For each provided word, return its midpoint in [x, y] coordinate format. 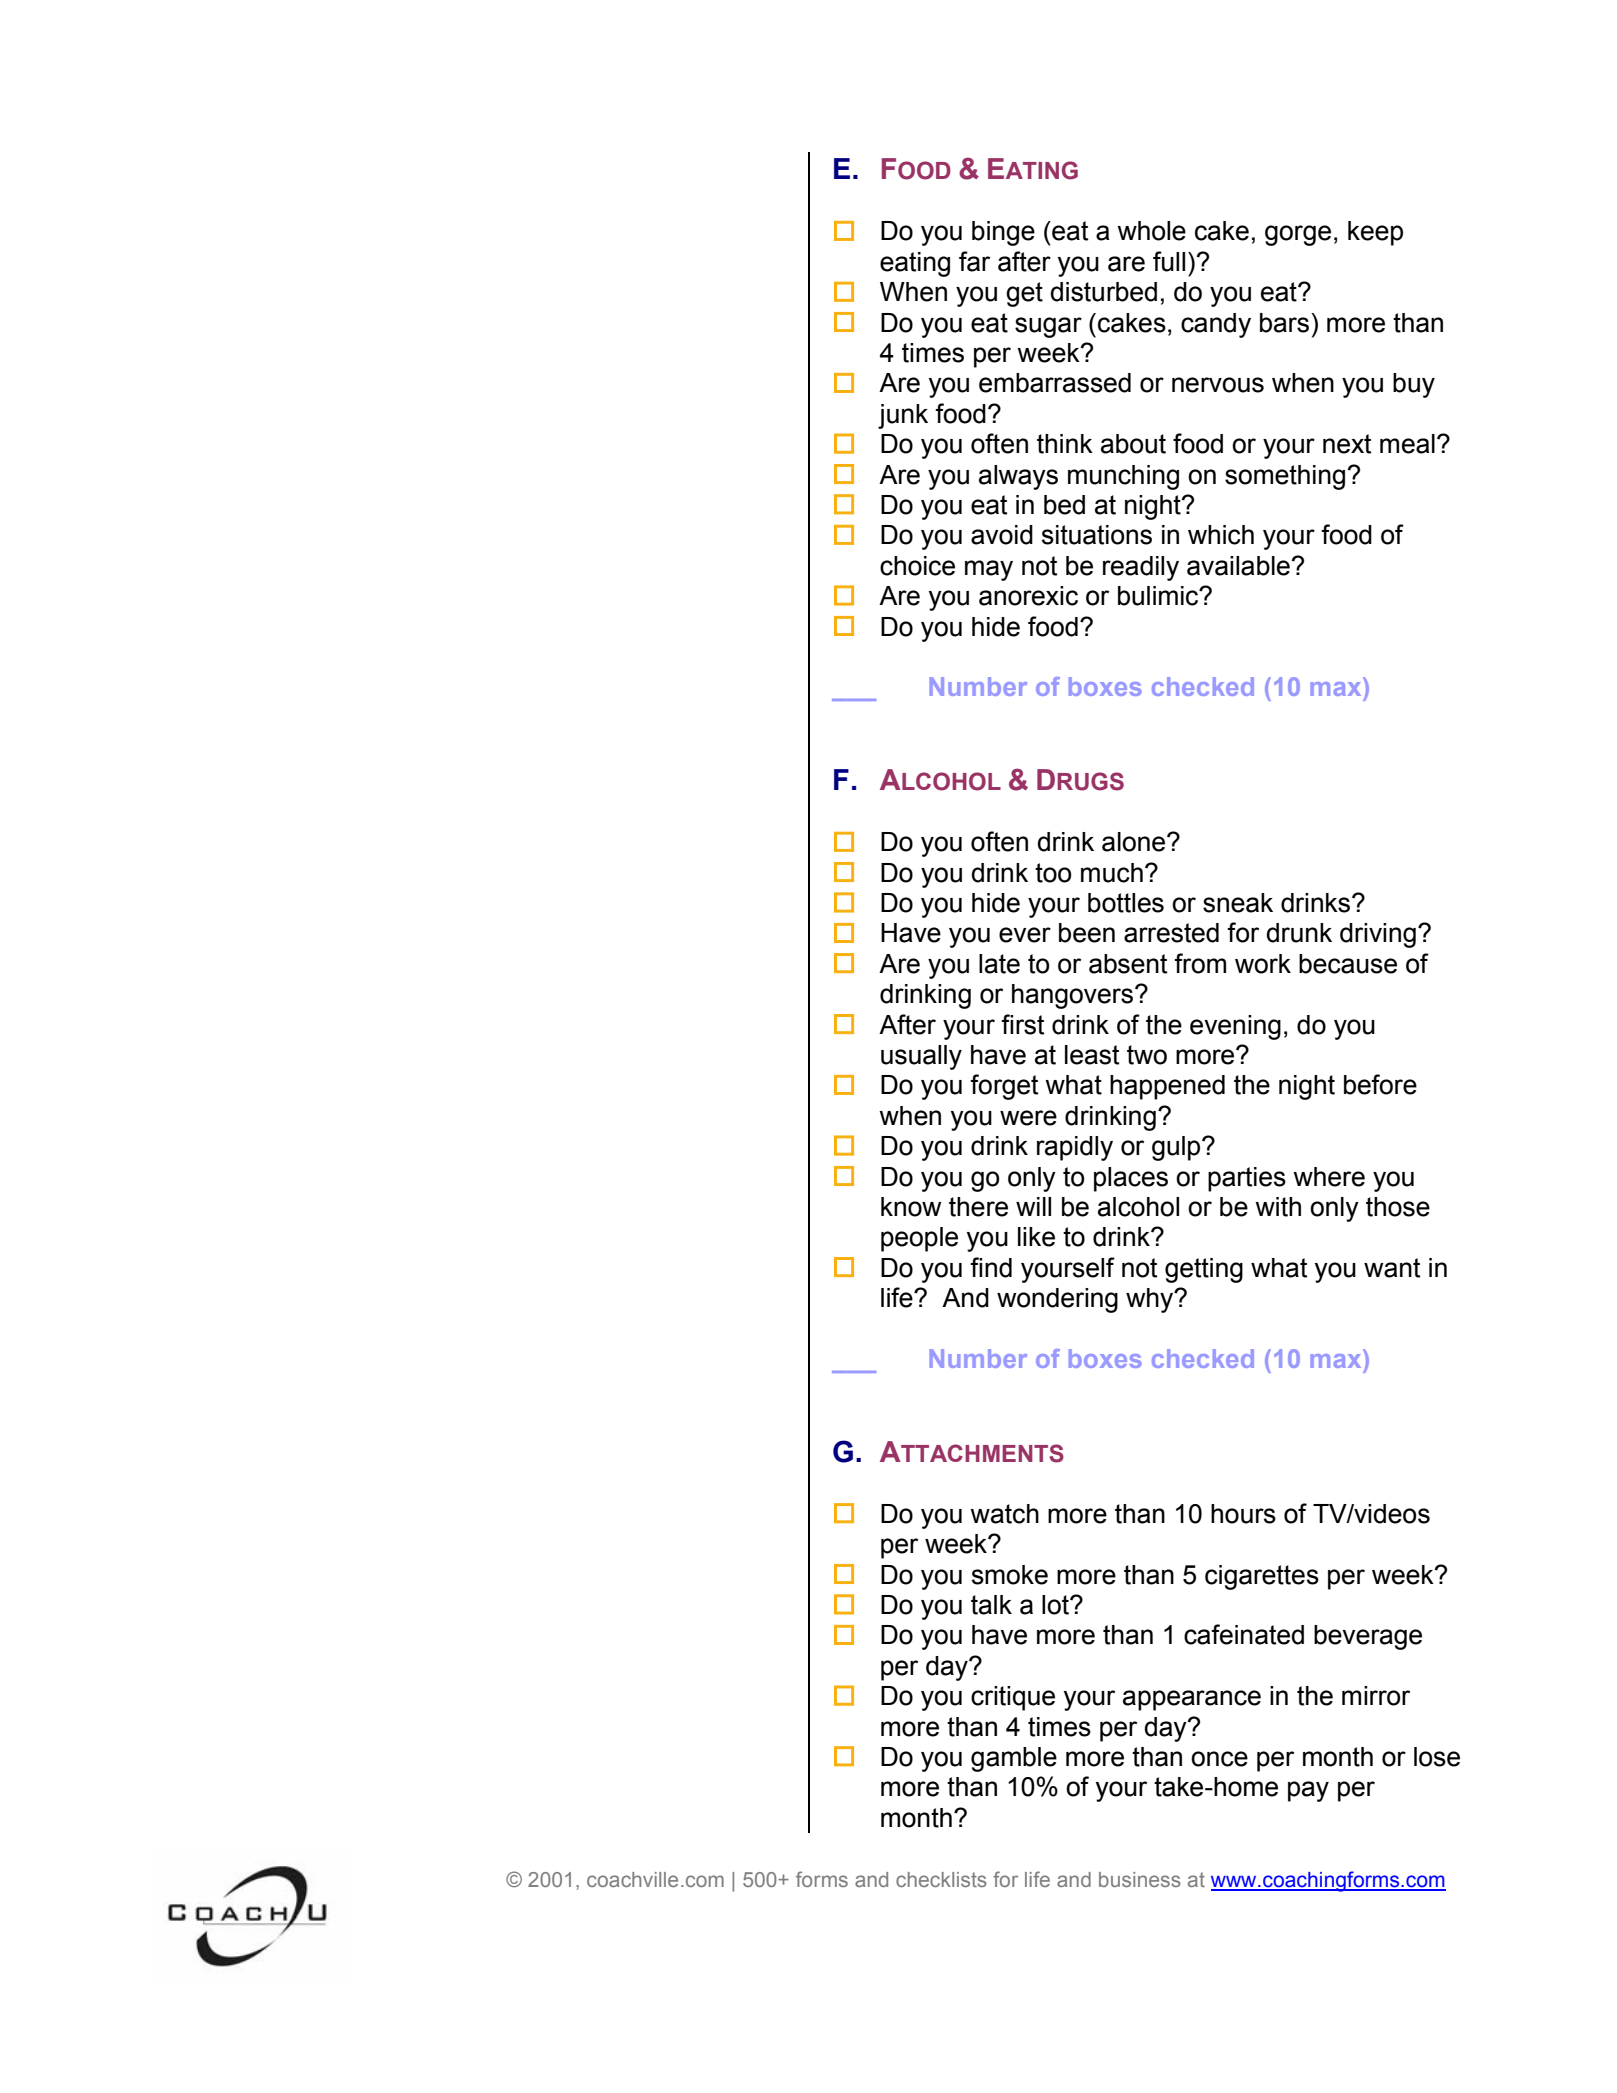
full [1169, 261]
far [974, 261]
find [991, 1267]
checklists [941, 1879]
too [1053, 873]
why [1151, 1300]
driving [1378, 935]
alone [1135, 842]
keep [1375, 233]
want [1392, 1268]
